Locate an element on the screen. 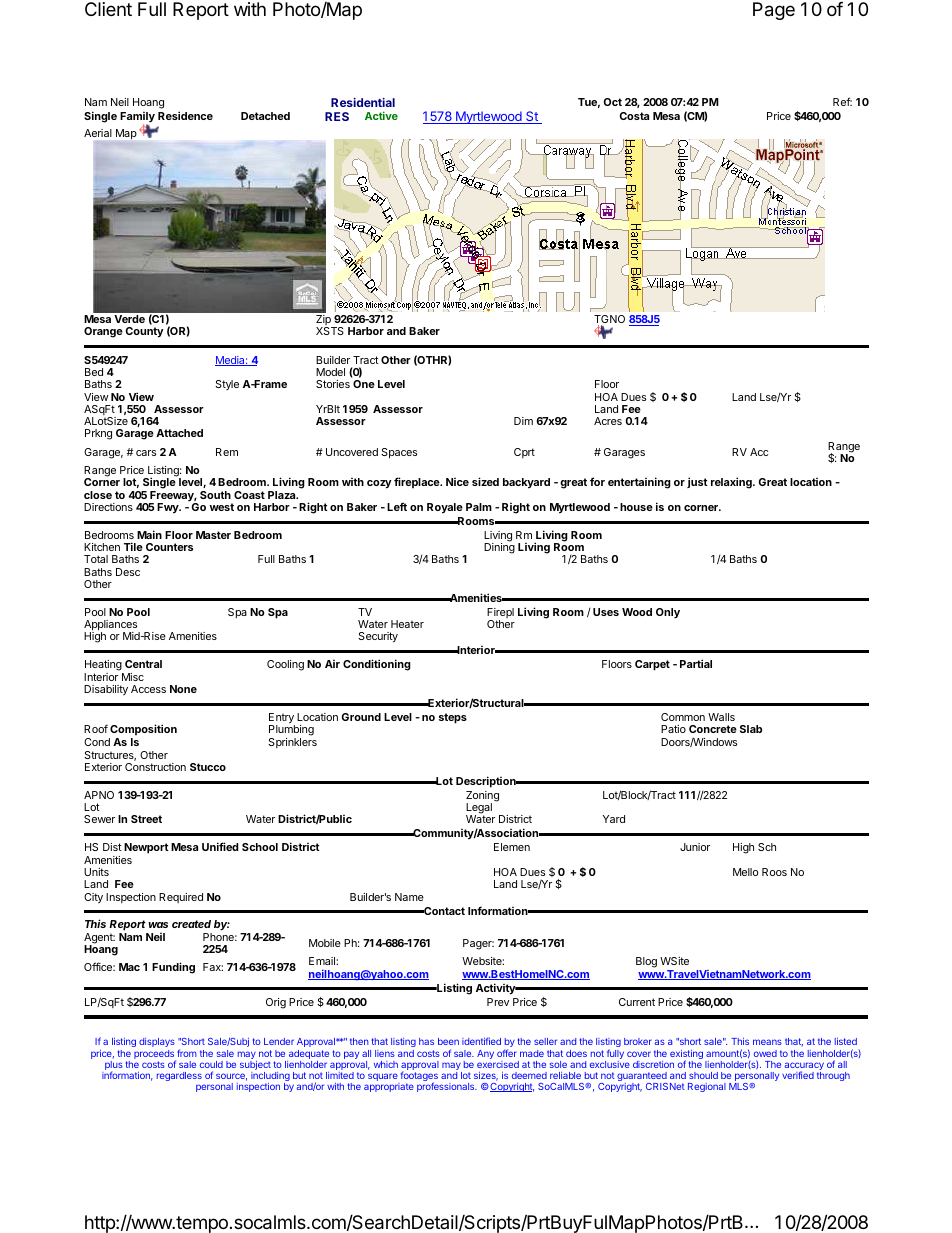  Counters is located at coordinates (169, 547).
